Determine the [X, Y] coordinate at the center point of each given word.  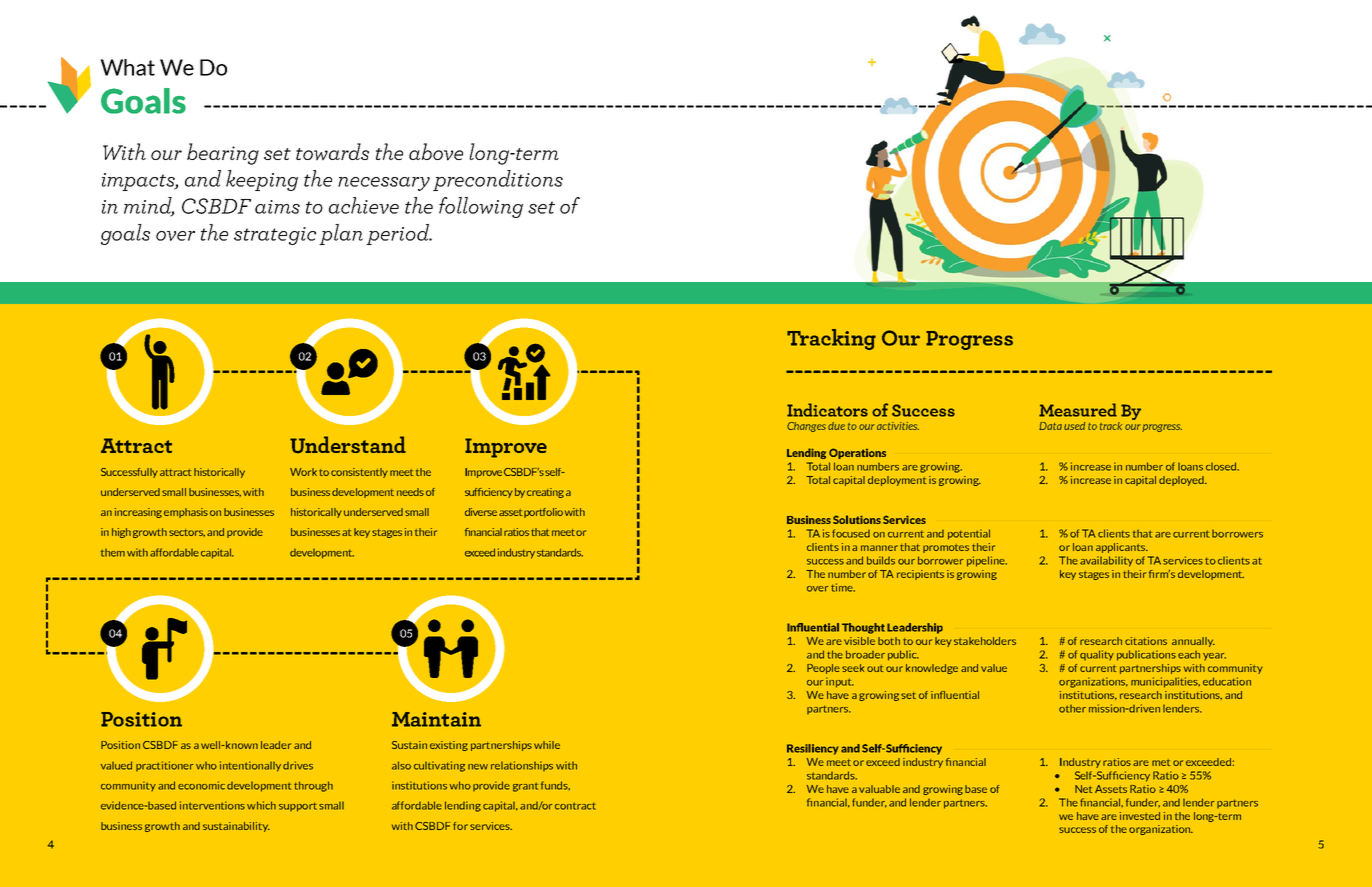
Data [1050, 426]
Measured [1078, 410]
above [436, 152]
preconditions [498, 180]
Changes [806, 427]
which [261, 805]
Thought [863, 628]
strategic [275, 236]
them [113, 553]
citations [1146, 641]
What [127, 67]
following [481, 207]
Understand [348, 444]
